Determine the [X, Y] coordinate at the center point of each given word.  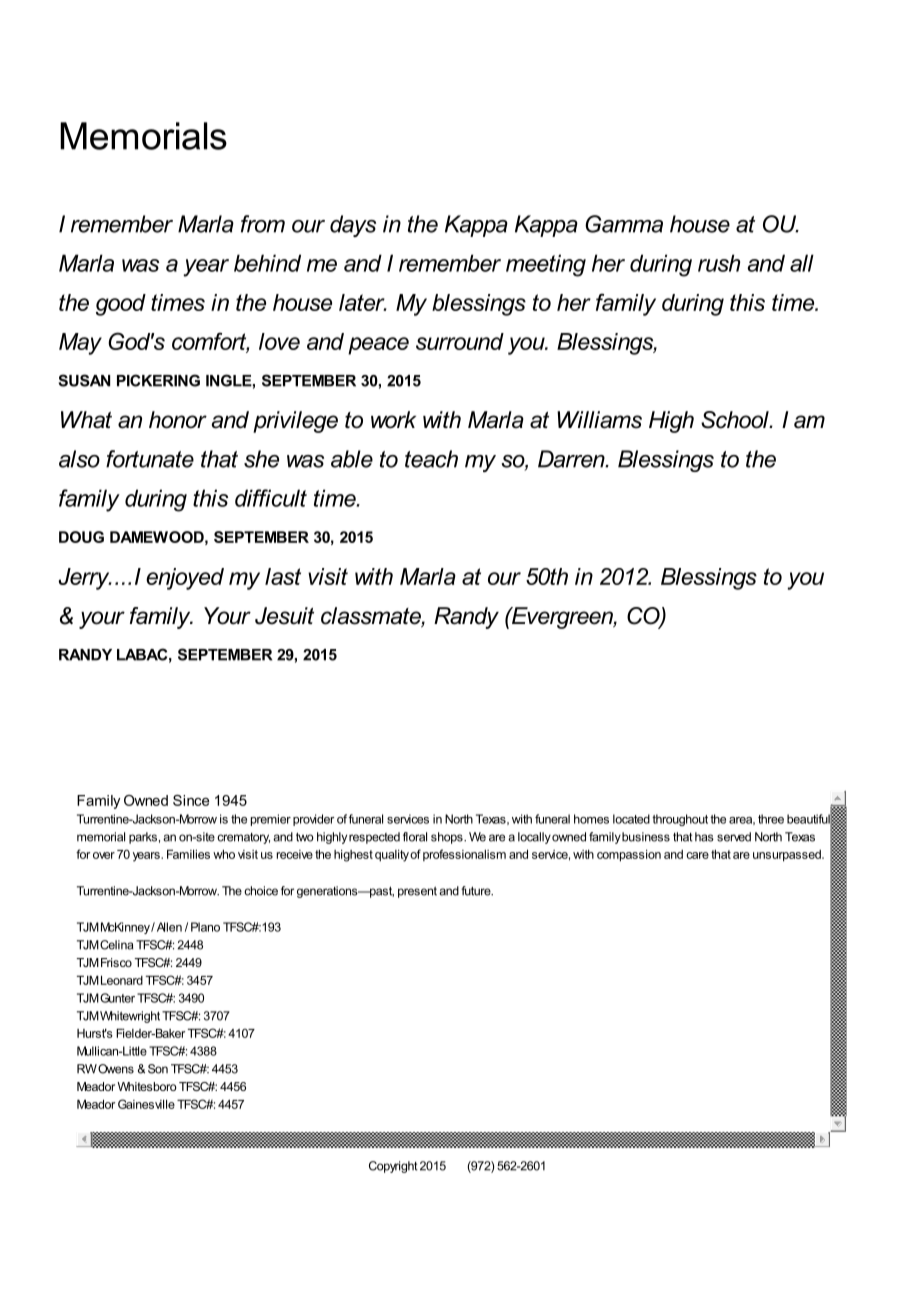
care [697, 855]
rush [719, 263]
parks [143, 838]
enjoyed [185, 579]
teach [431, 459]
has [704, 837]
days [353, 226]
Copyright [393, 1167]
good [121, 305]
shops [448, 838]
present [417, 892]
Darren [572, 459]
